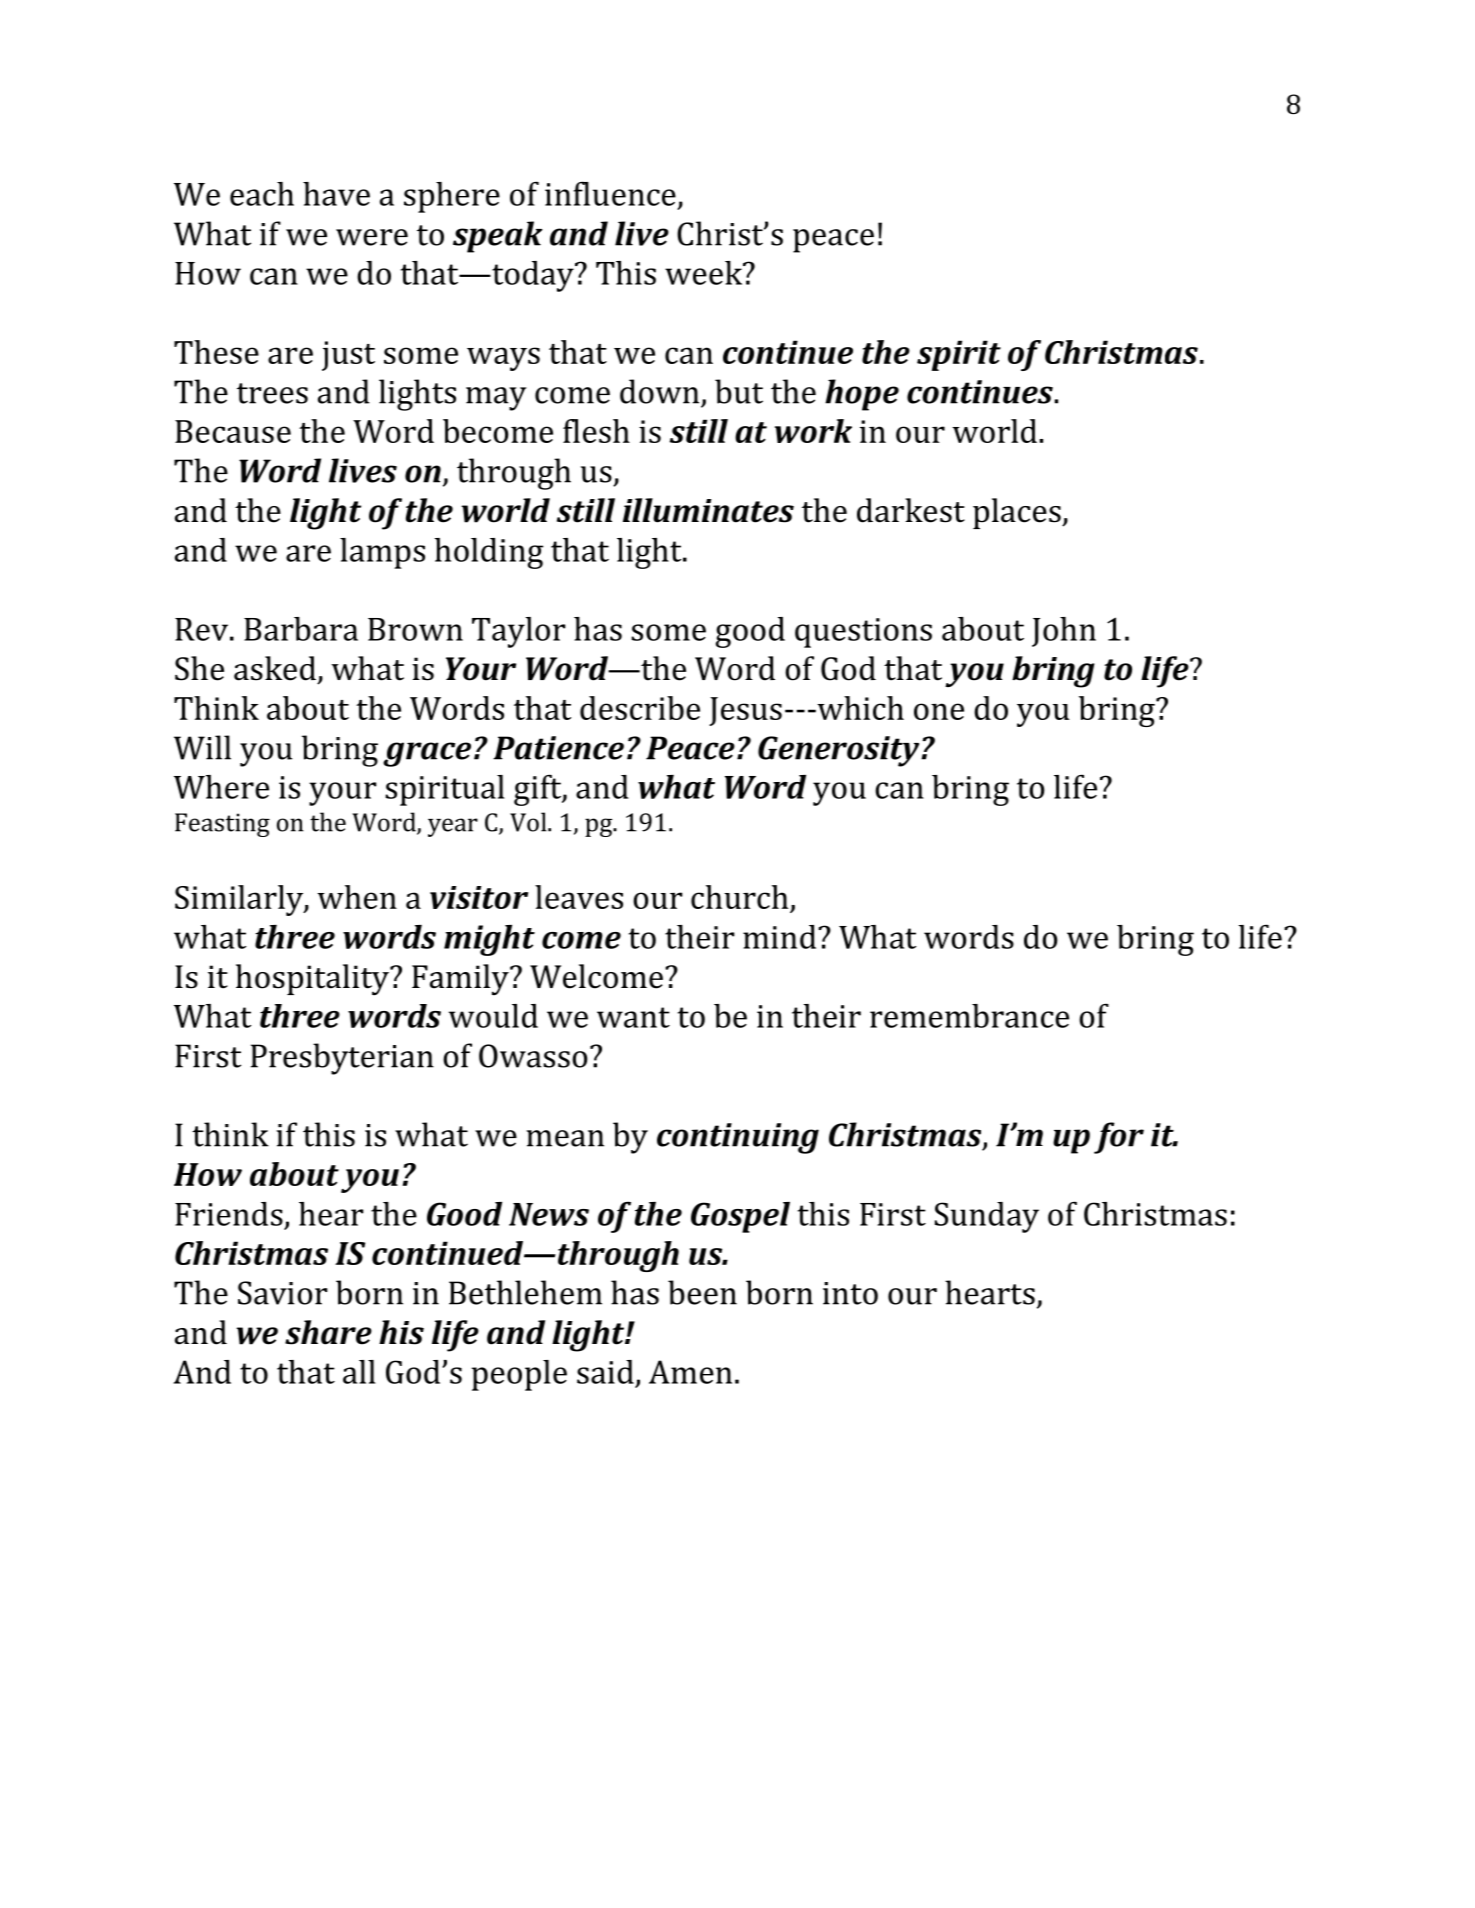  What do you see at coordinates (610, 193) in the screenshot?
I see `influence` at bounding box center [610, 193].
